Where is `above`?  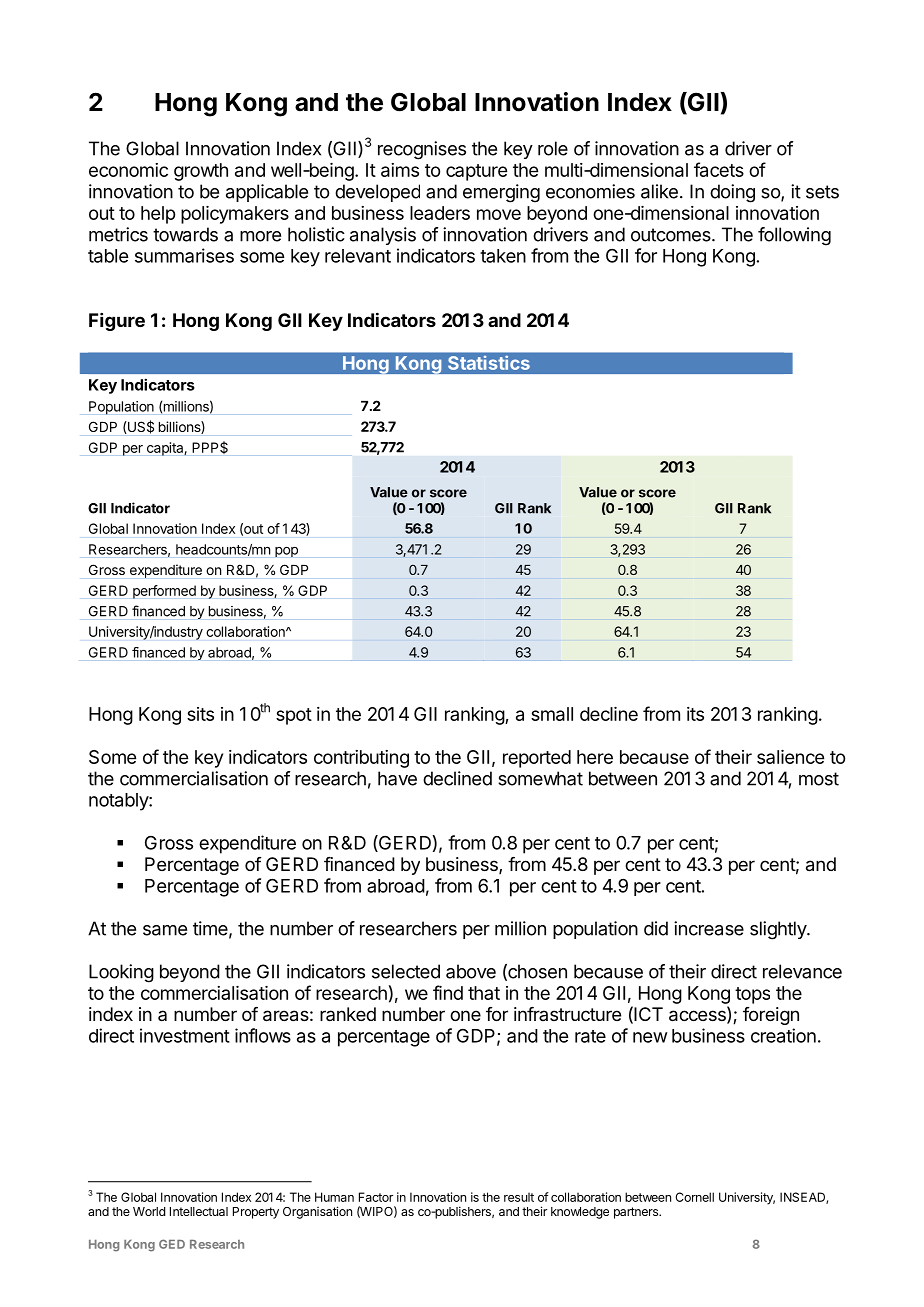 above is located at coordinates (471, 971).
